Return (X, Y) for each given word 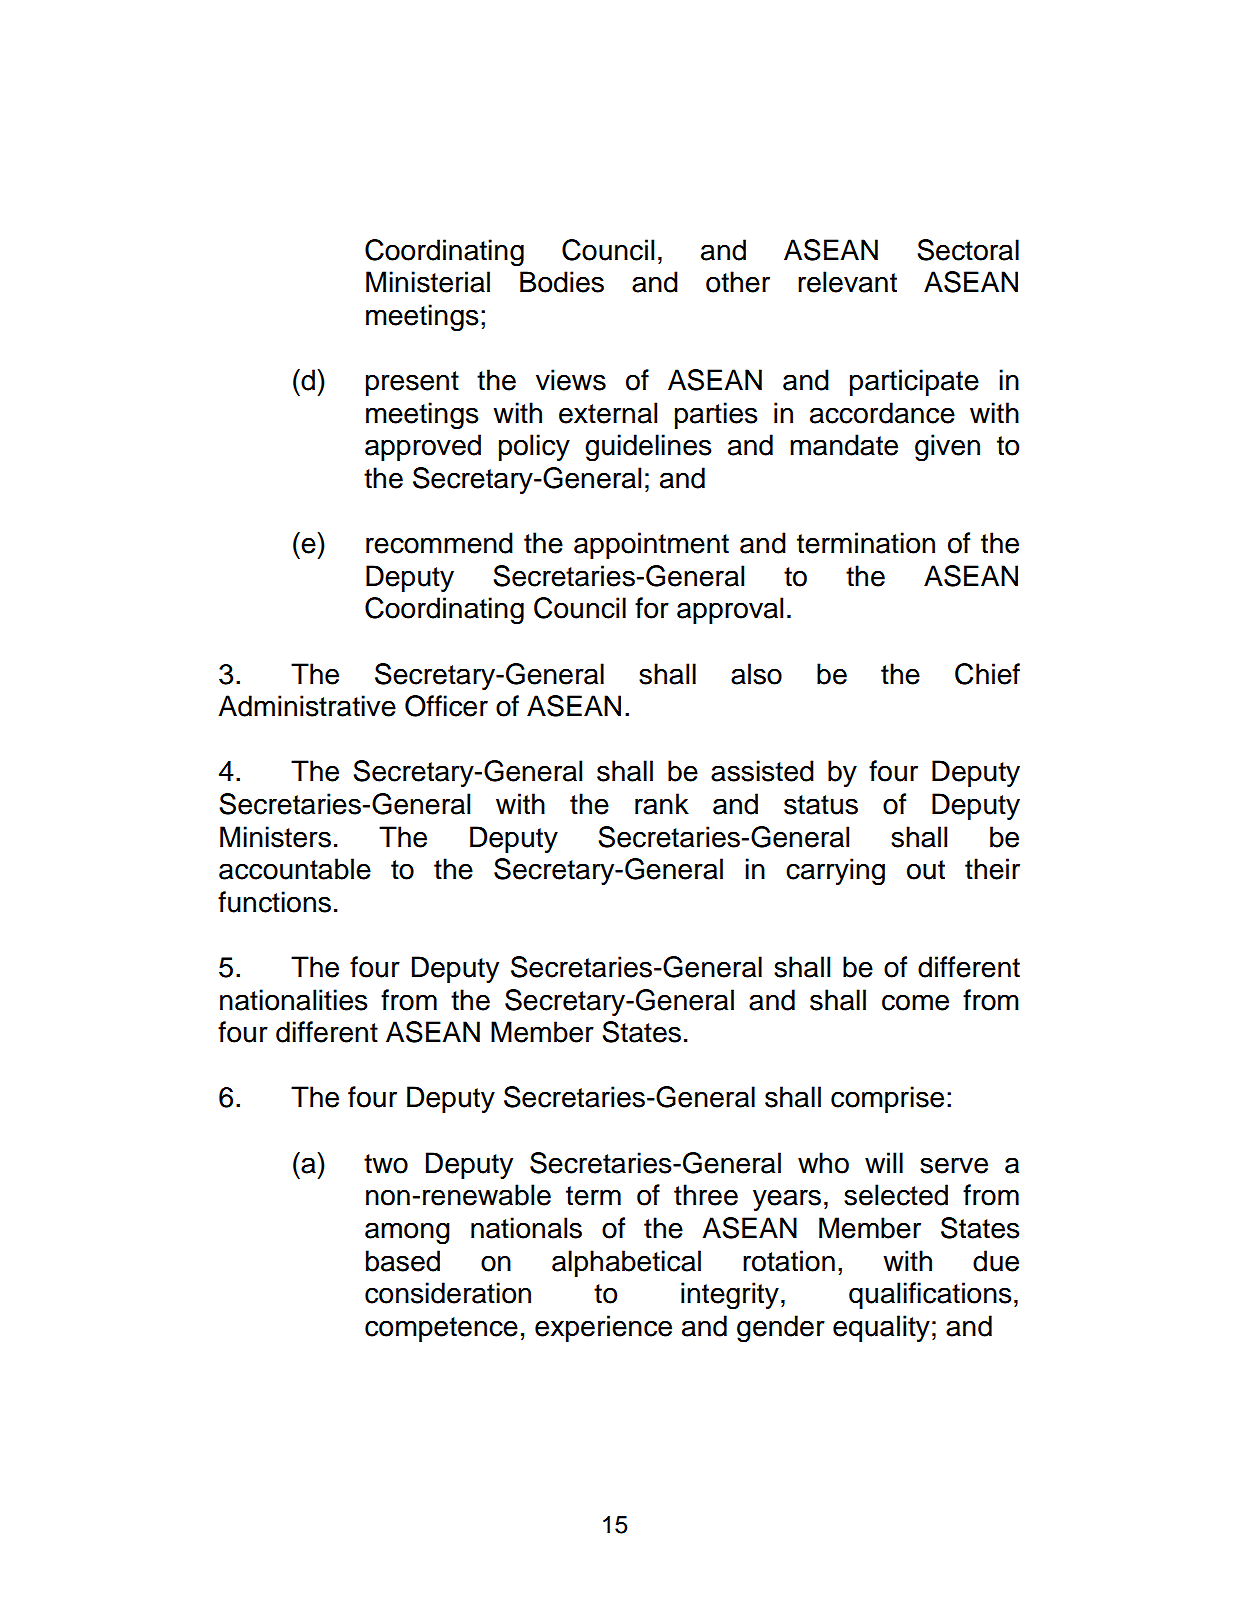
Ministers (275, 837)
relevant (847, 282)
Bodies (562, 282)
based (403, 1261)
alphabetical (626, 1263)
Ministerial (428, 282)
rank (662, 804)
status (821, 805)
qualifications (930, 1295)
